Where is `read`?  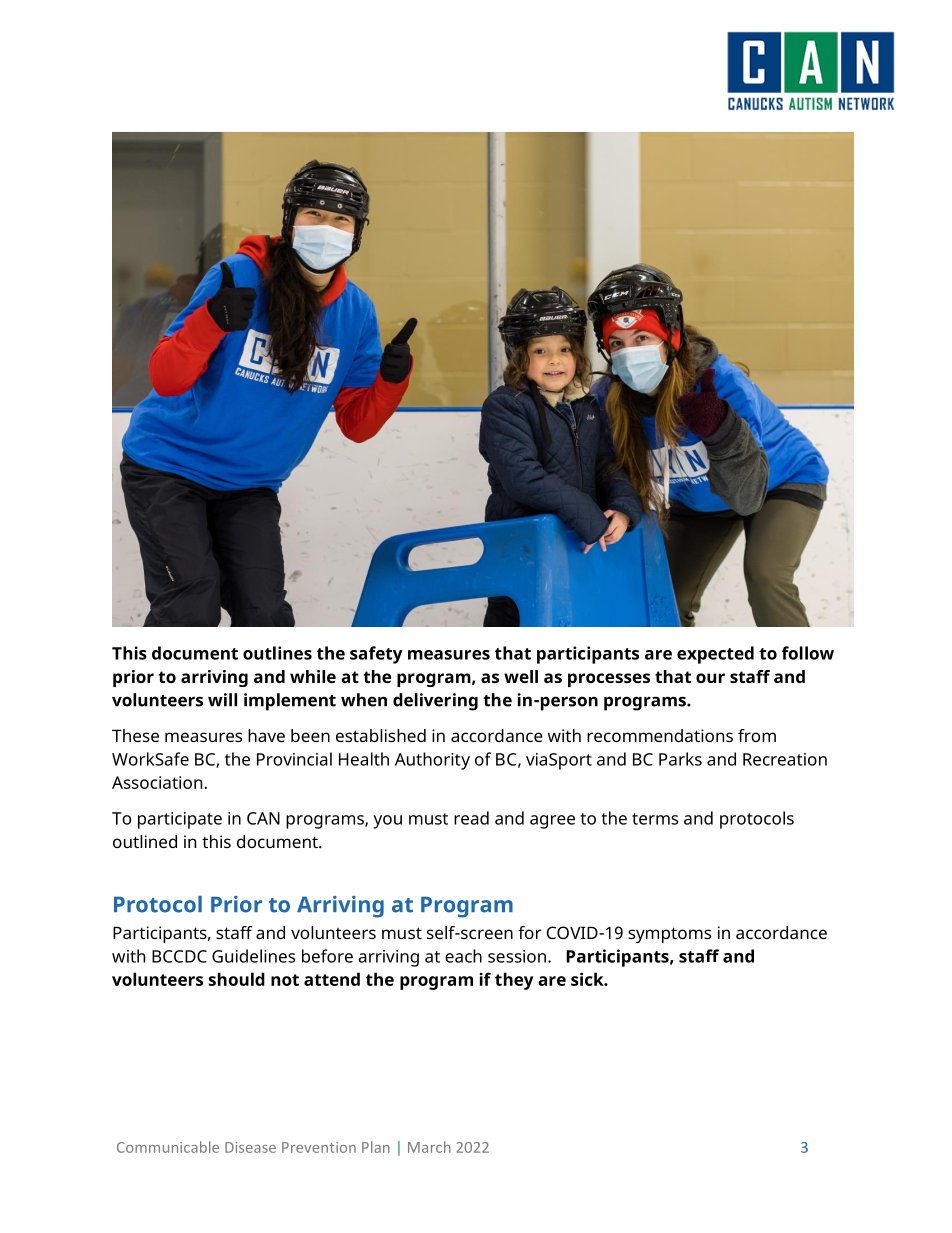
read is located at coordinates (471, 818).
